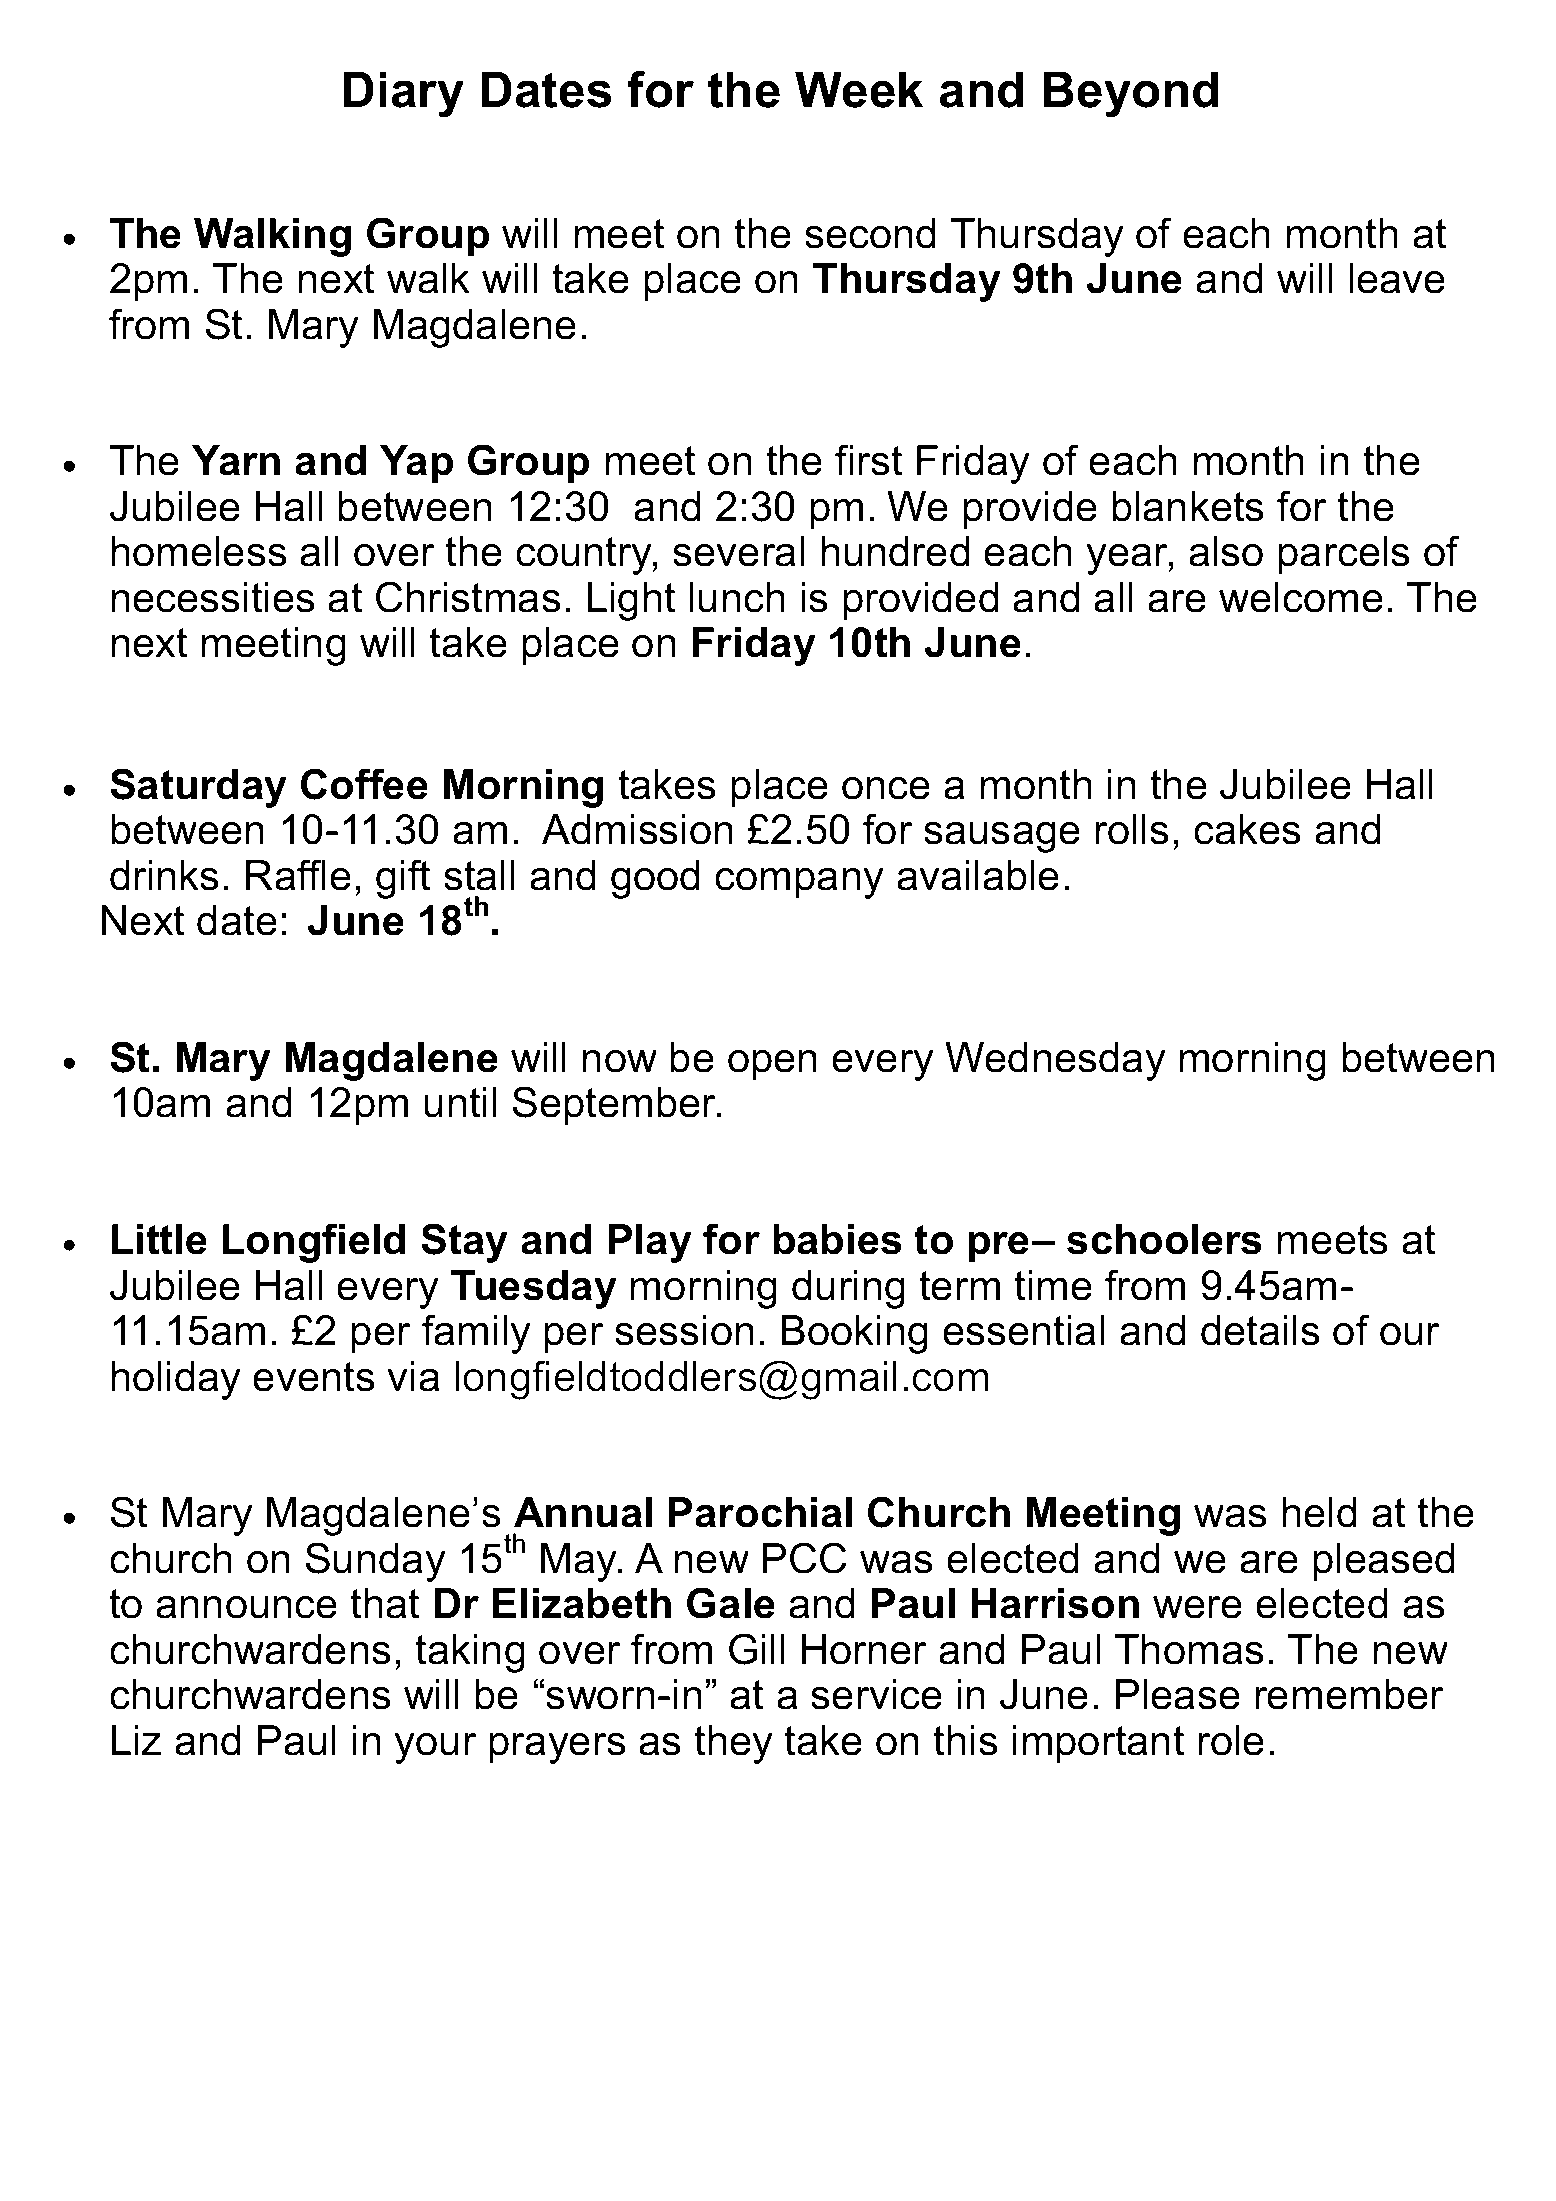  Describe the element at coordinates (799, 883) in the screenshot. I see `company` at that location.
